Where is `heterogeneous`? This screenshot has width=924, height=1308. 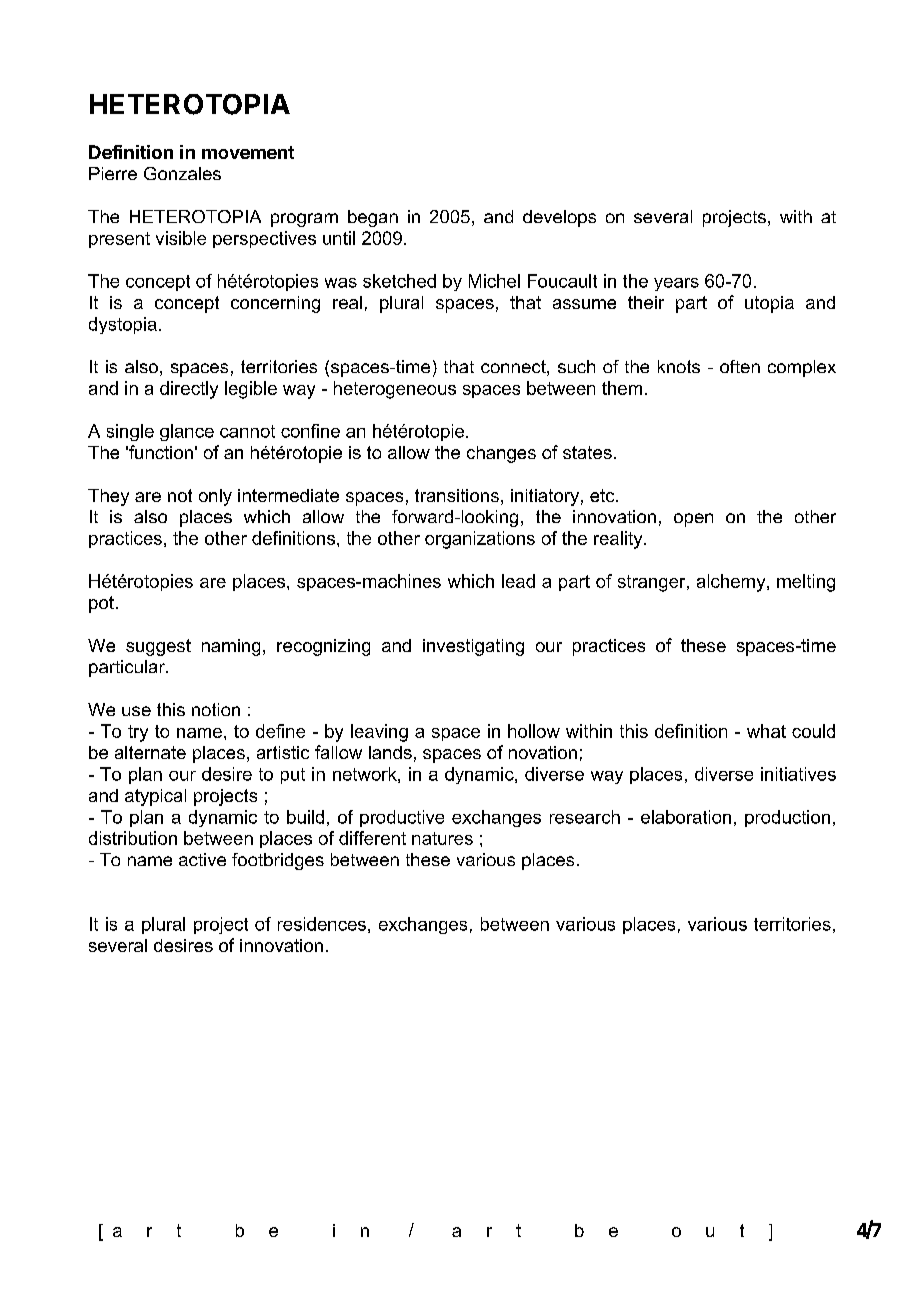
heterogeneous is located at coordinates (395, 390).
